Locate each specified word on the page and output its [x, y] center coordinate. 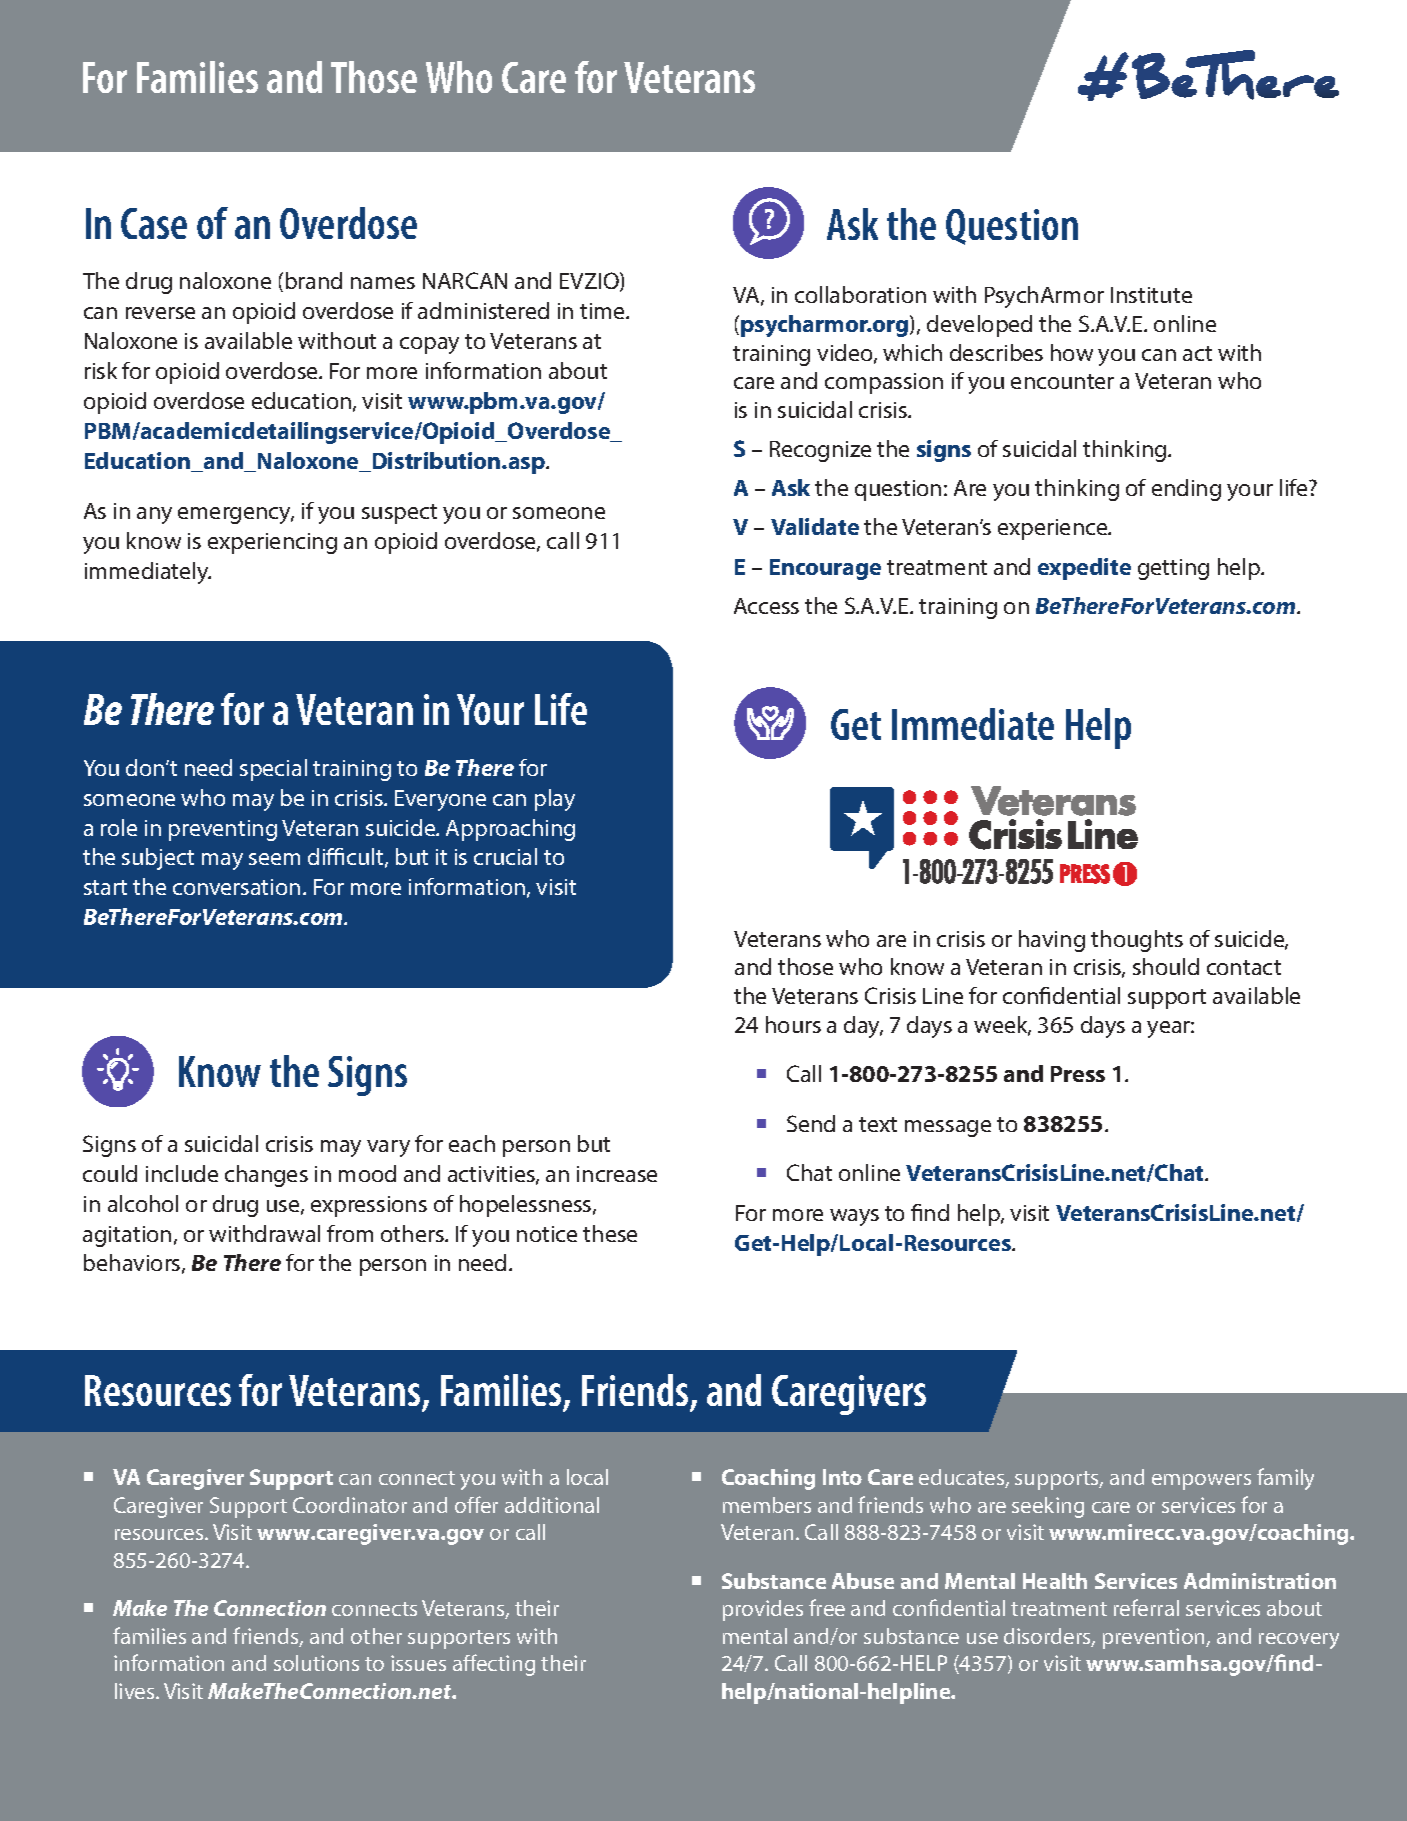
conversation [236, 887]
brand [314, 280]
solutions [316, 1663]
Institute [1151, 295]
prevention [1155, 1638]
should [1166, 966]
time [604, 311]
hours [793, 1024]
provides [763, 1610]
